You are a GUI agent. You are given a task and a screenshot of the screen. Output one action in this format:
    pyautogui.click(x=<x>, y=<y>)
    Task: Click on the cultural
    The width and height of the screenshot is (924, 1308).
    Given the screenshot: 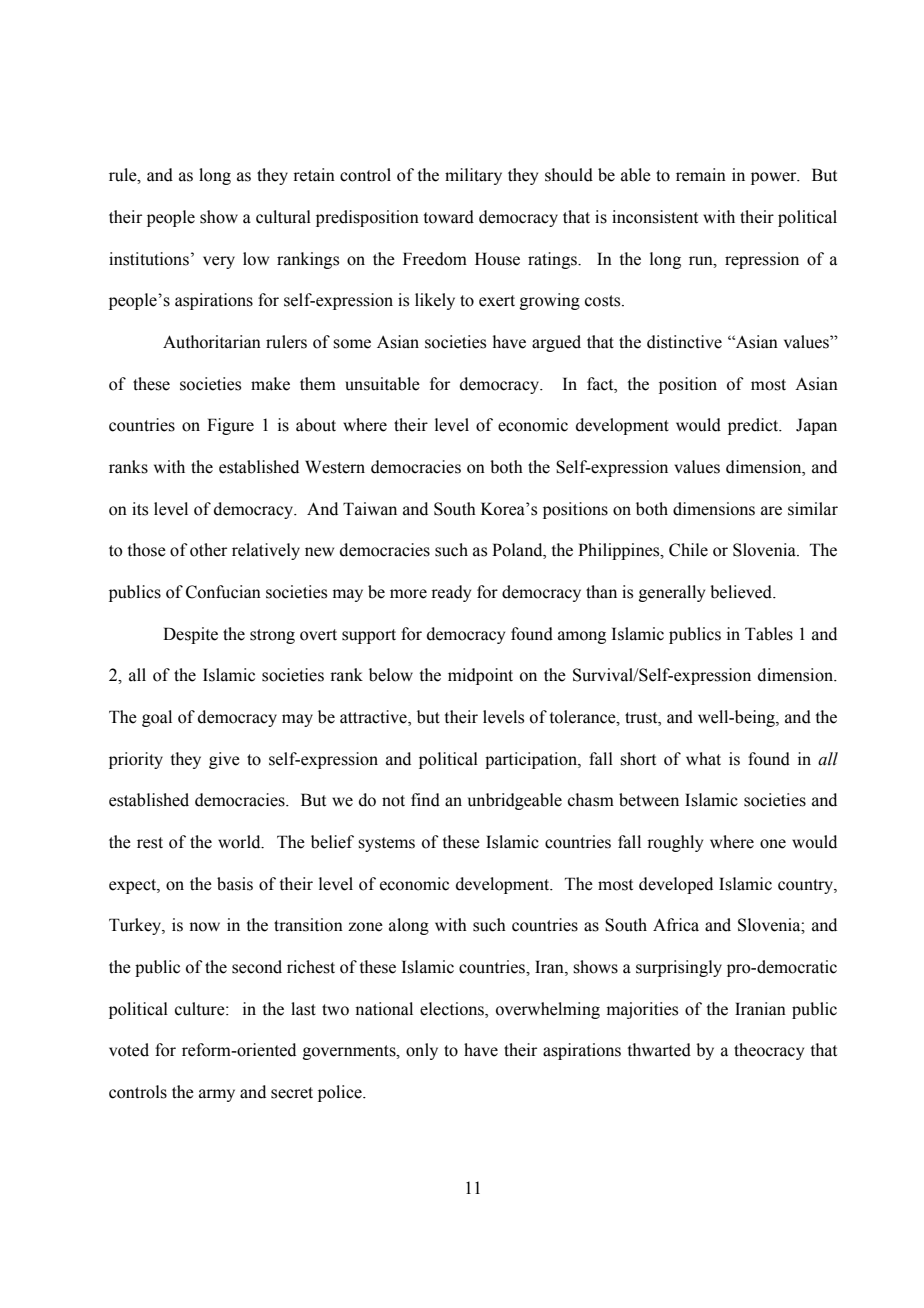 What is the action you would take?
    pyautogui.click(x=283, y=217)
